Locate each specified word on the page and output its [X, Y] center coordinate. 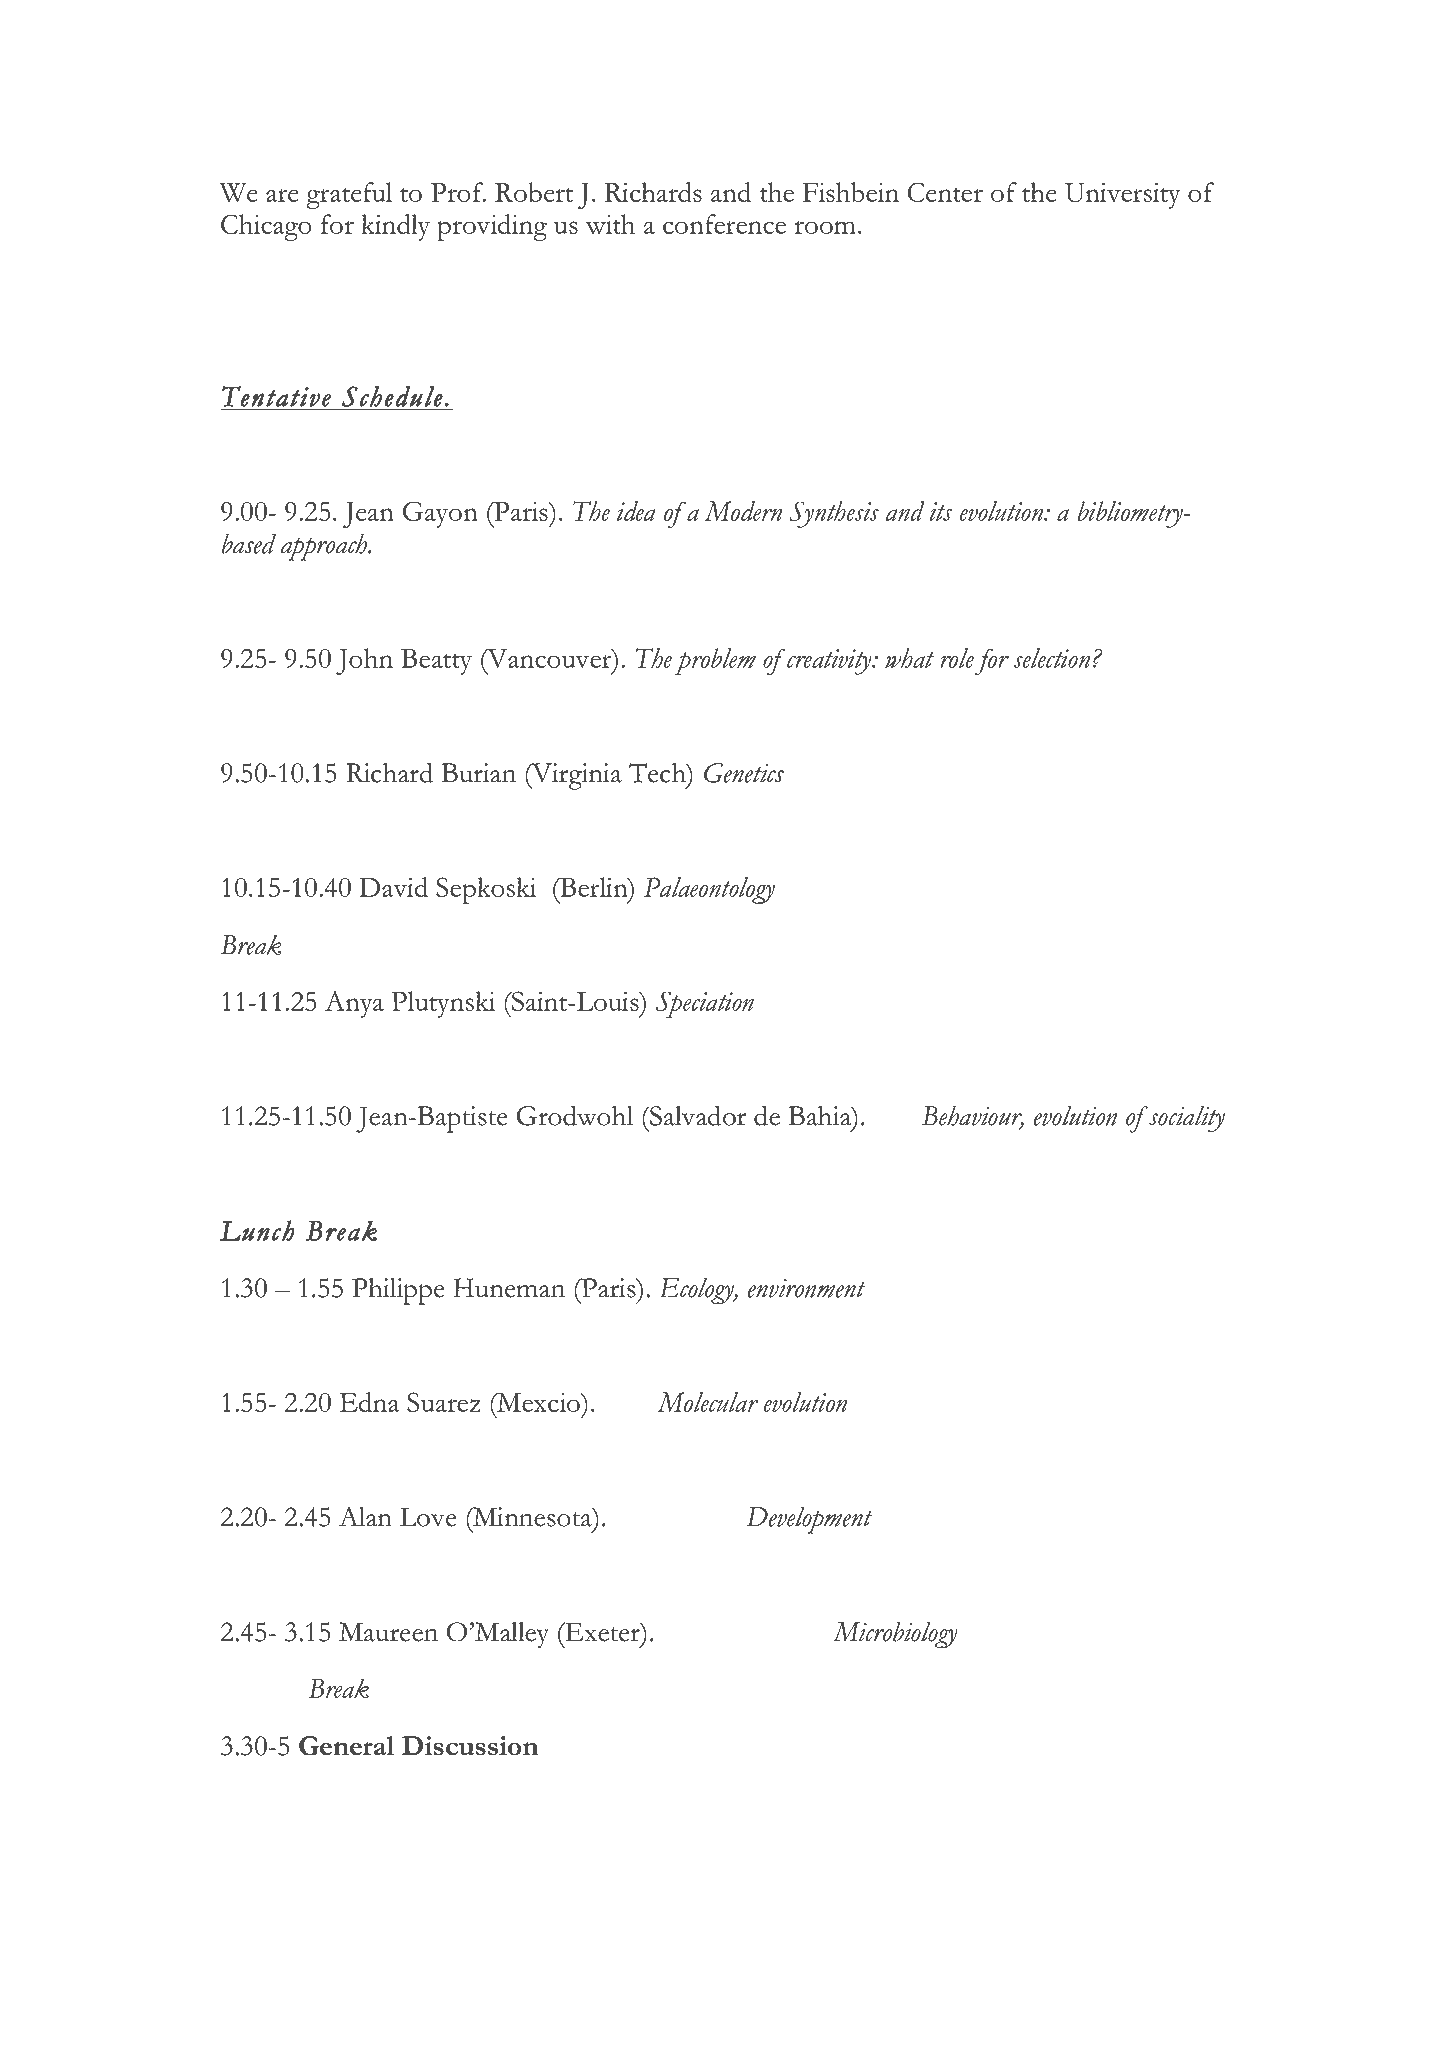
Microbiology [895, 1635]
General [346, 1746]
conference [724, 224]
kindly [396, 227]
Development [809, 1520]
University [1123, 196]
